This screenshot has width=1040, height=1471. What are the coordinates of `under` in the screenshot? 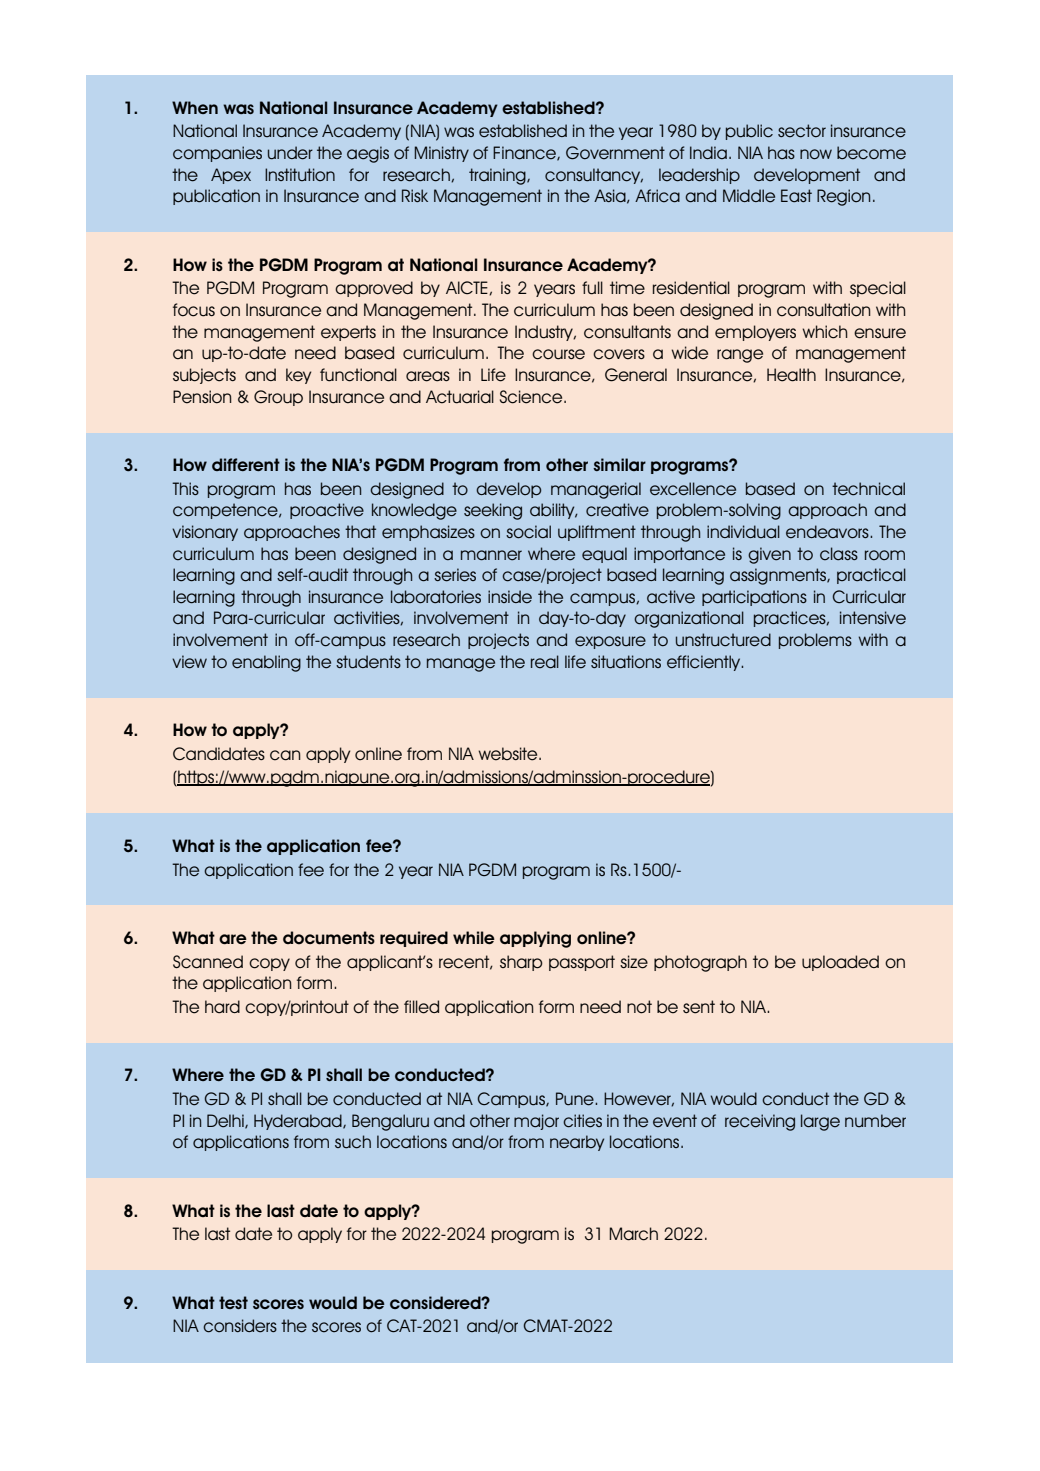 It's located at (290, 153).
